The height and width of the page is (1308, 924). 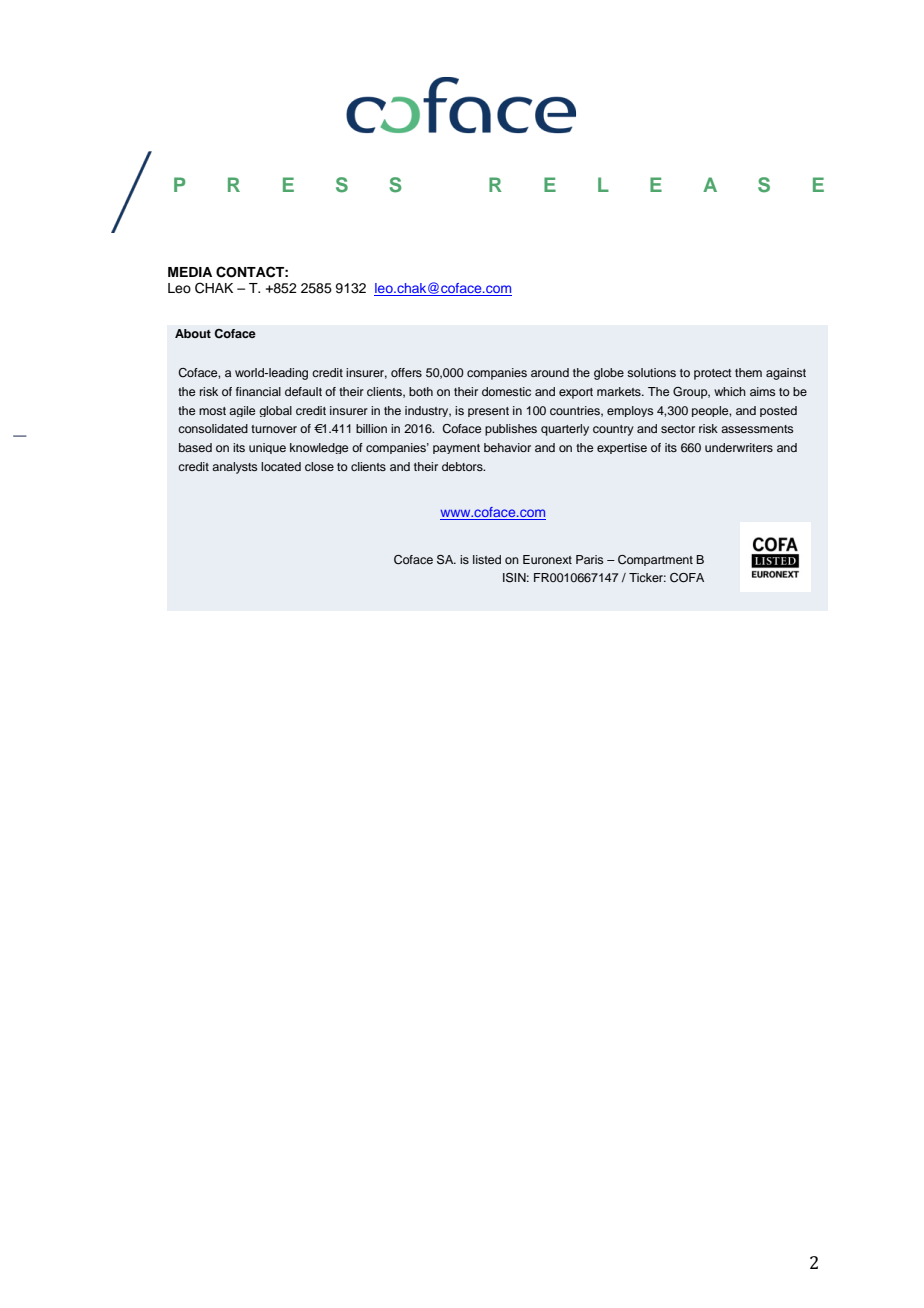 I want to click on protect, so click(x=713, y=374).
